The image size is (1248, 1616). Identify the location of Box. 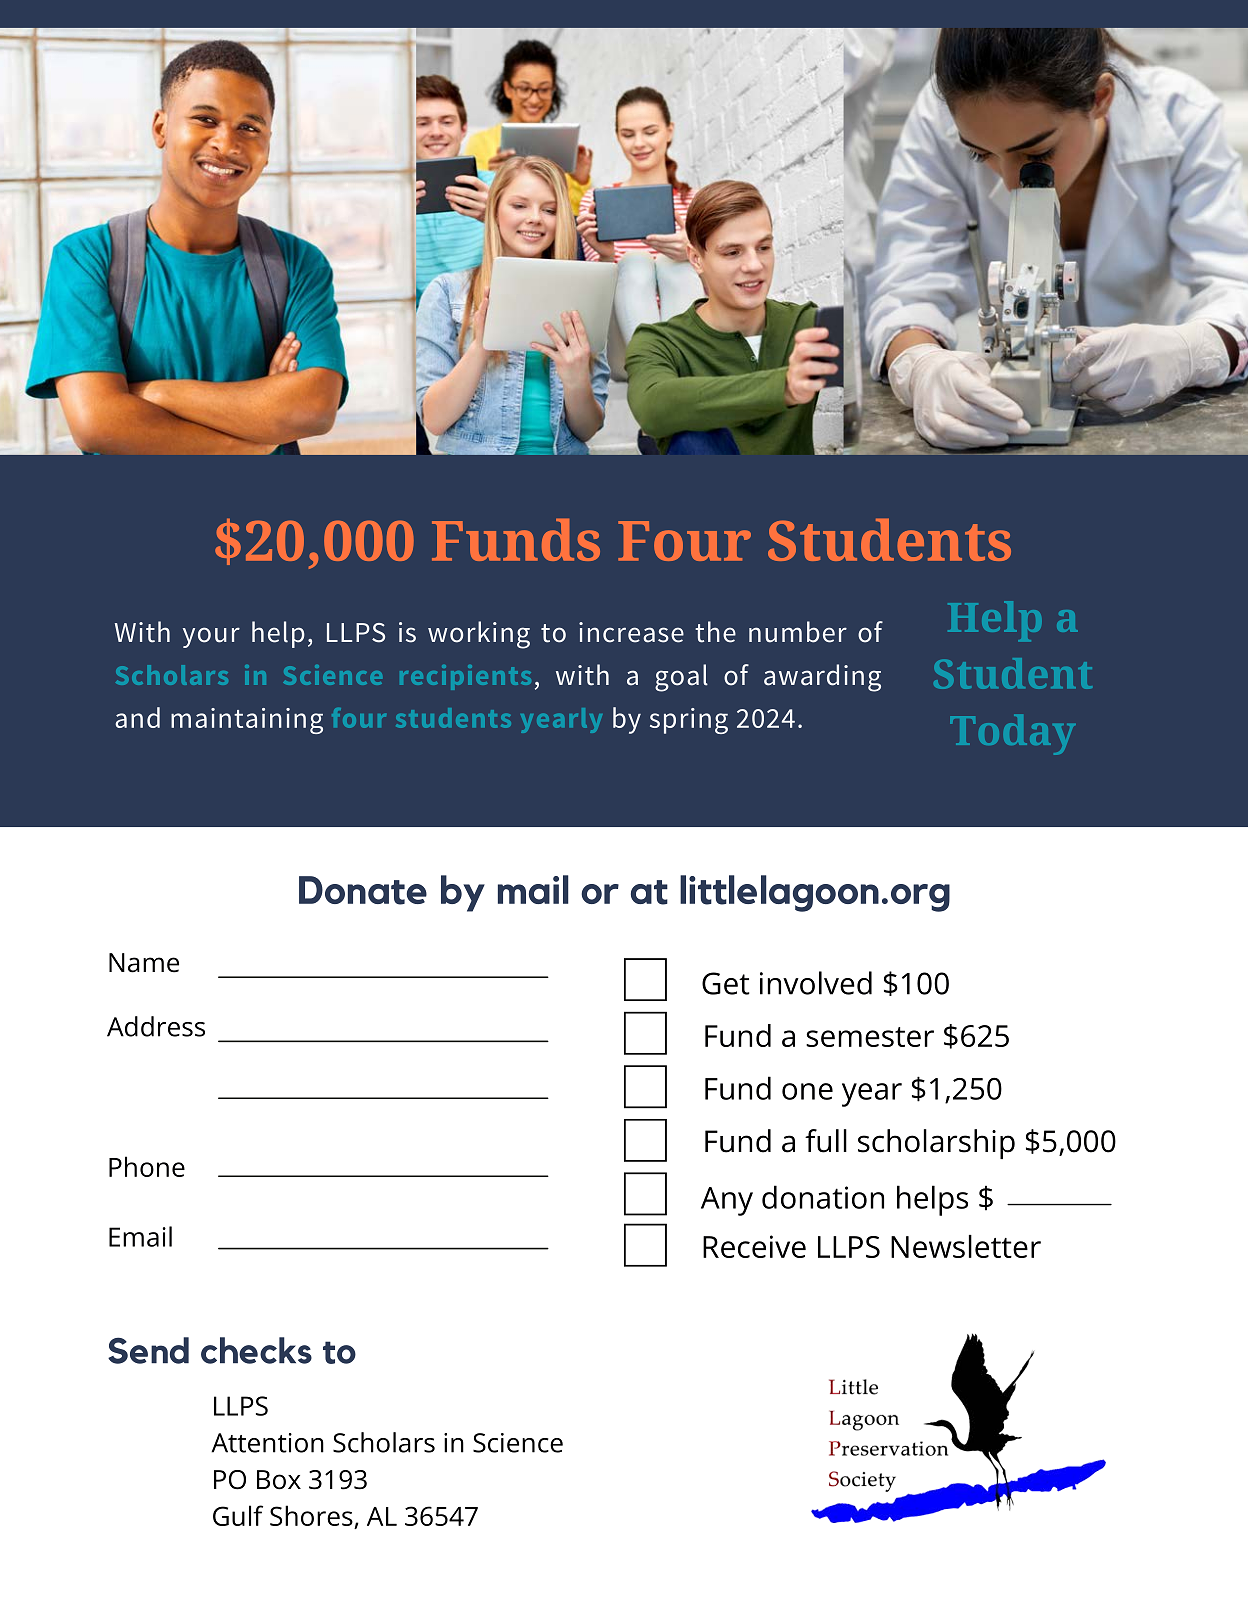
(279, 1480).
